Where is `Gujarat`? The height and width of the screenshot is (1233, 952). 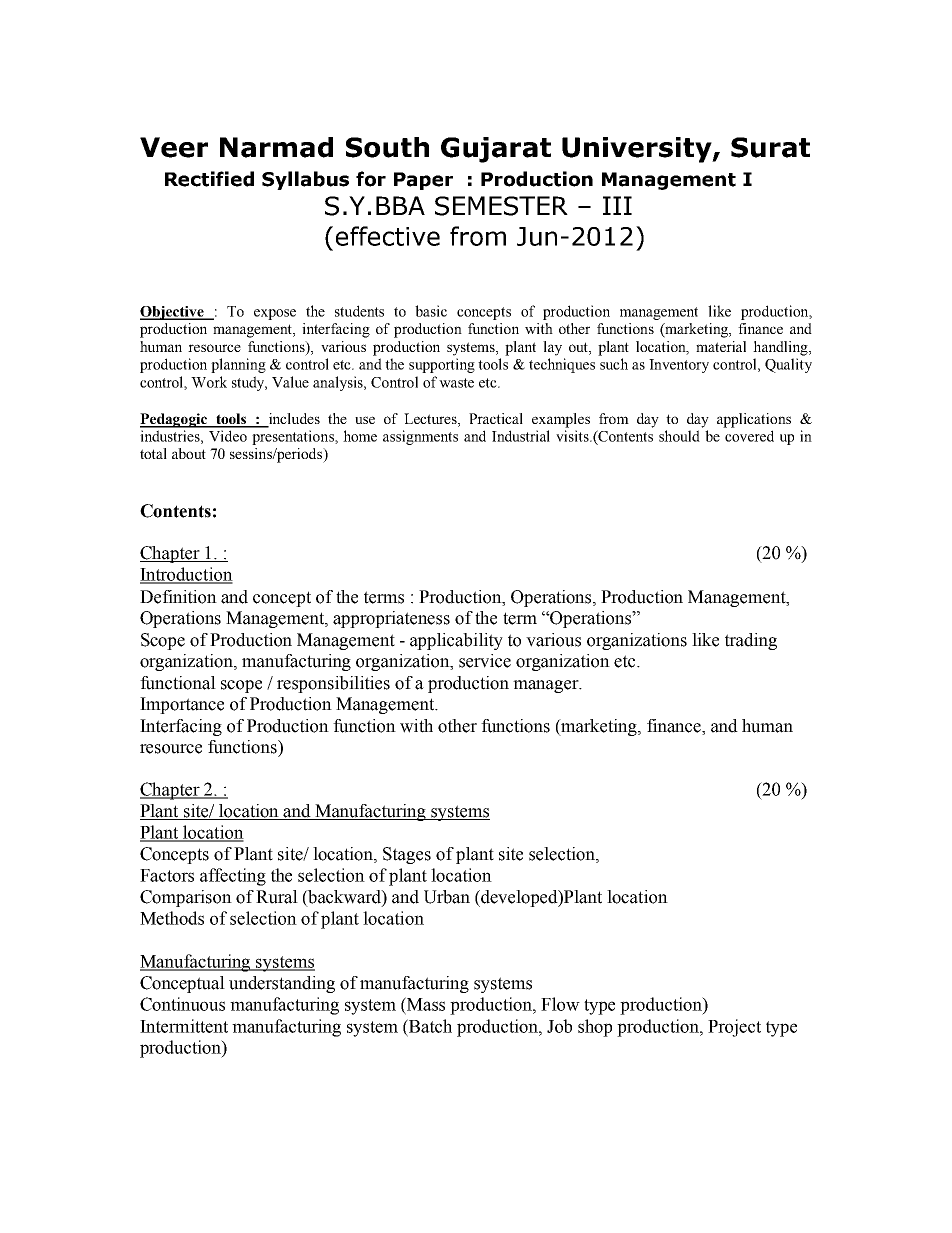 Gujarat is located at coordinates (496, 150).
